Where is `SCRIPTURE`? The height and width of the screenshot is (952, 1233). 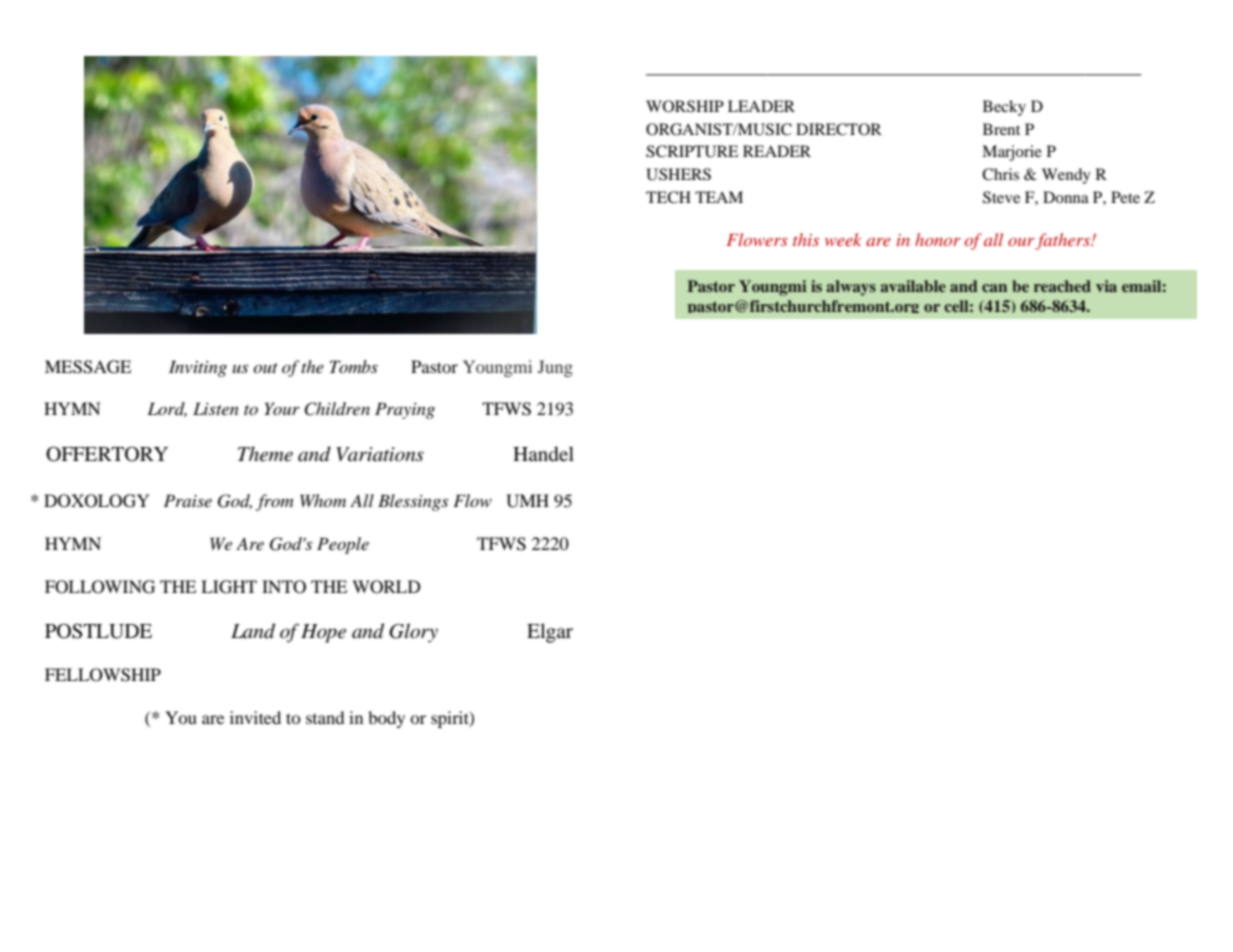 SCRIPTURE is located at coordinates (692, 151).
